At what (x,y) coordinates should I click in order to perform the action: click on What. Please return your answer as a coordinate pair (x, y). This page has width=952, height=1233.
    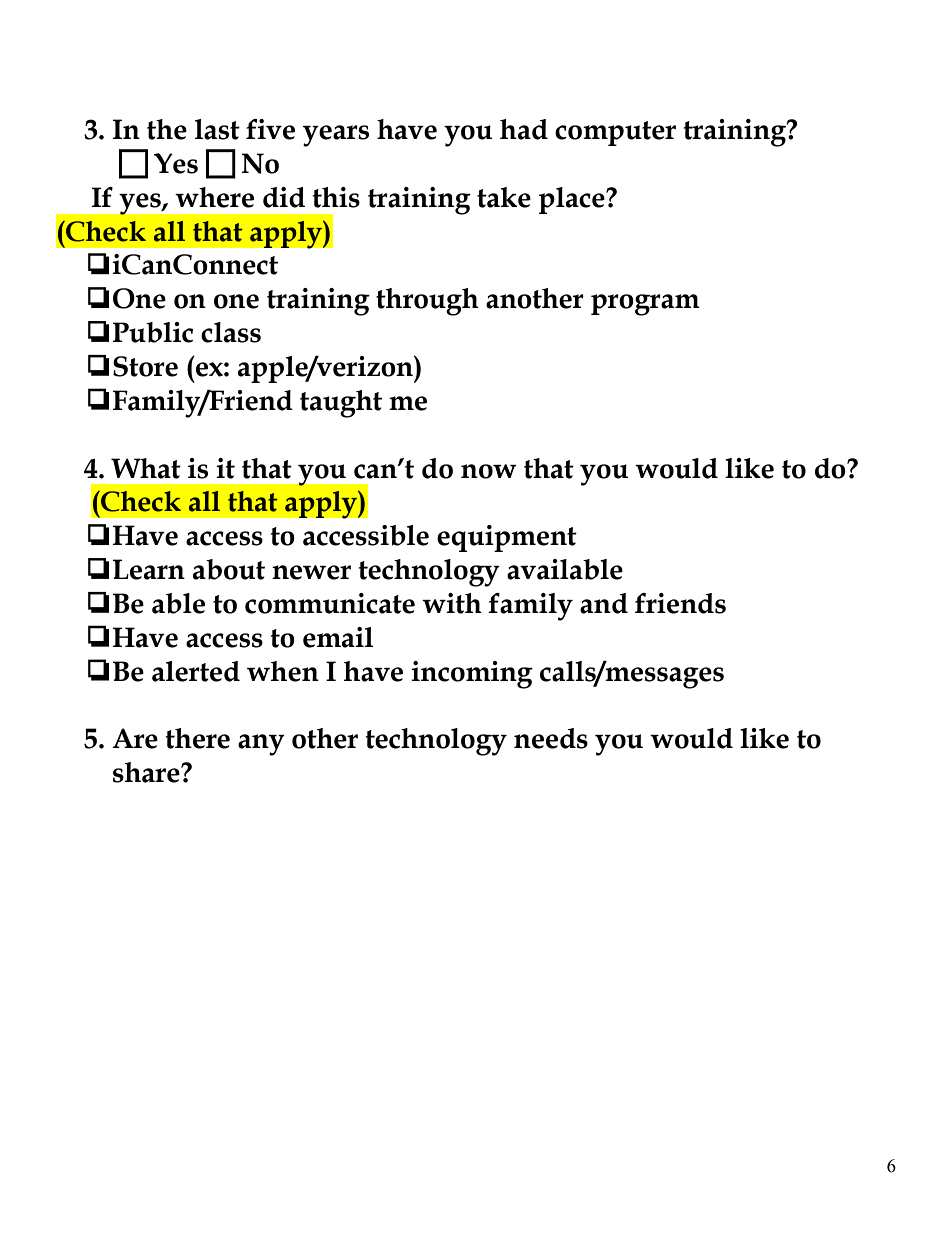
    Looking at the image, I should click on (146, 468).
